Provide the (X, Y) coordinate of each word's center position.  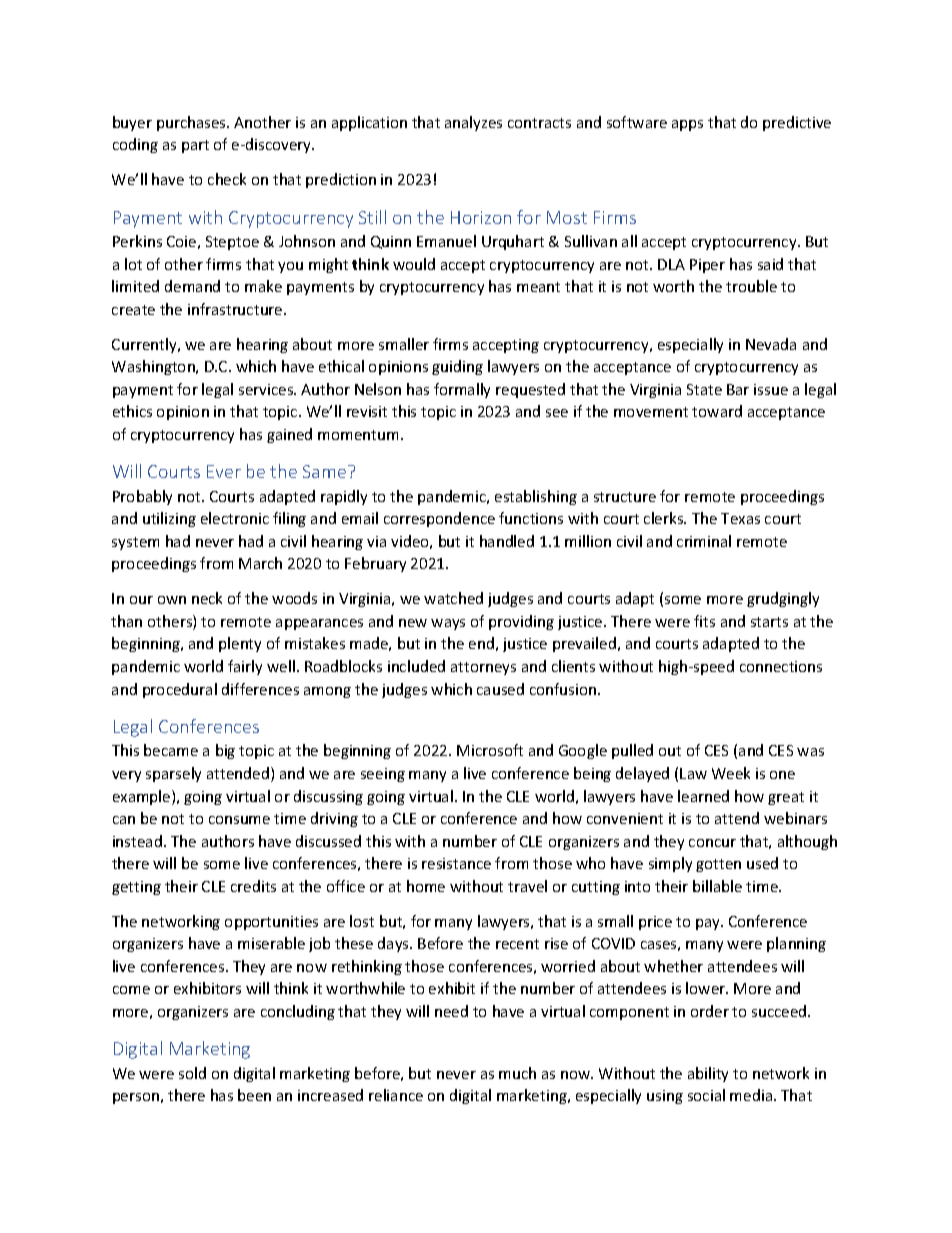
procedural (180, 690)
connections (781, 666)
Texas (740, 518)
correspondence (439, 519)
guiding (457, 367)
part (195, 146)
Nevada (771, 344)
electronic (235, 518)
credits (253, 886)
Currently (145, 345)
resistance (456, 863)
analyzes (473, 123)
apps (687, 125)
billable (717, 886)
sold (192, 1073)
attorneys (483, 668)
